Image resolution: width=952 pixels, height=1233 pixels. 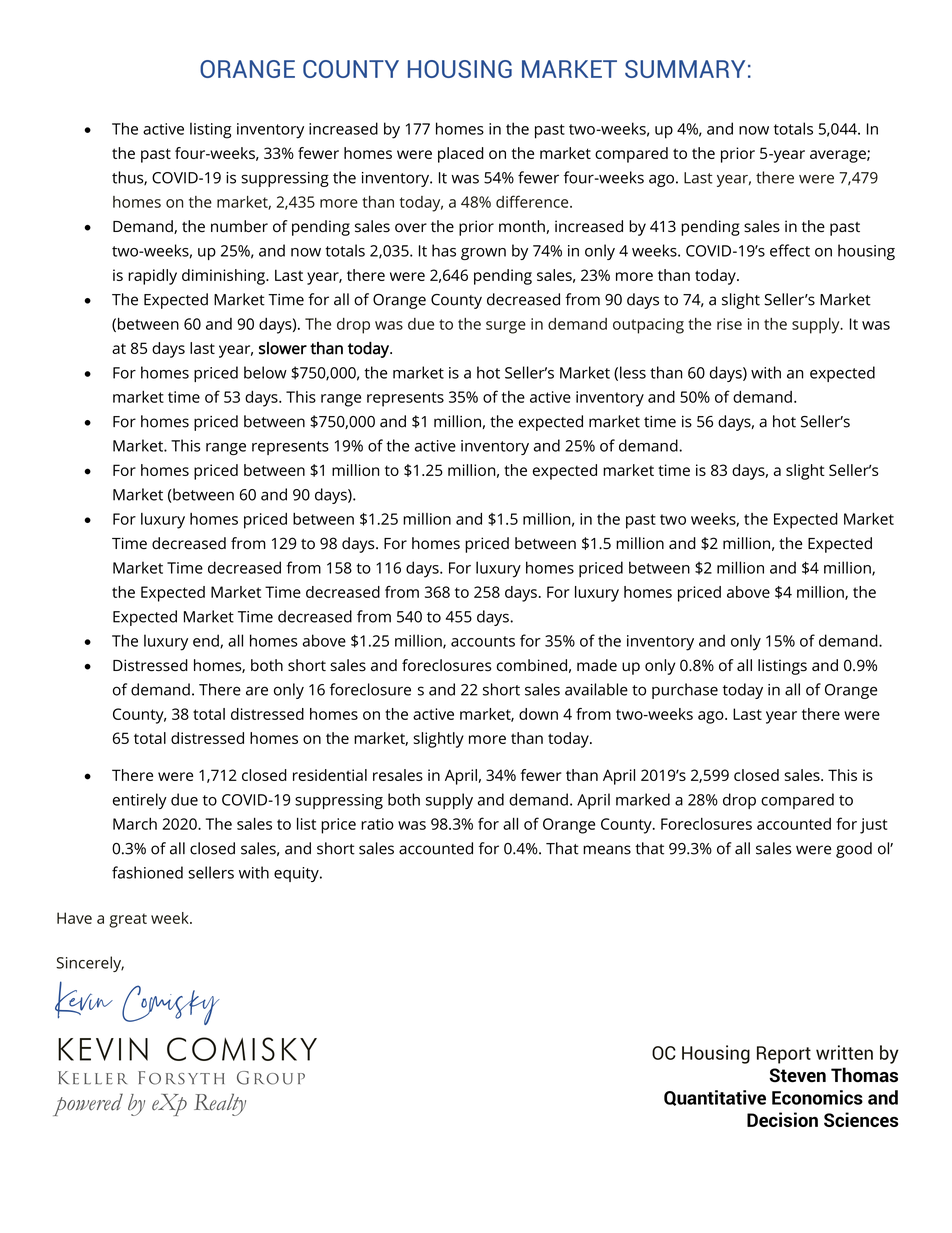 I want to click on Forsyth, so click(x=181, y=1078).
